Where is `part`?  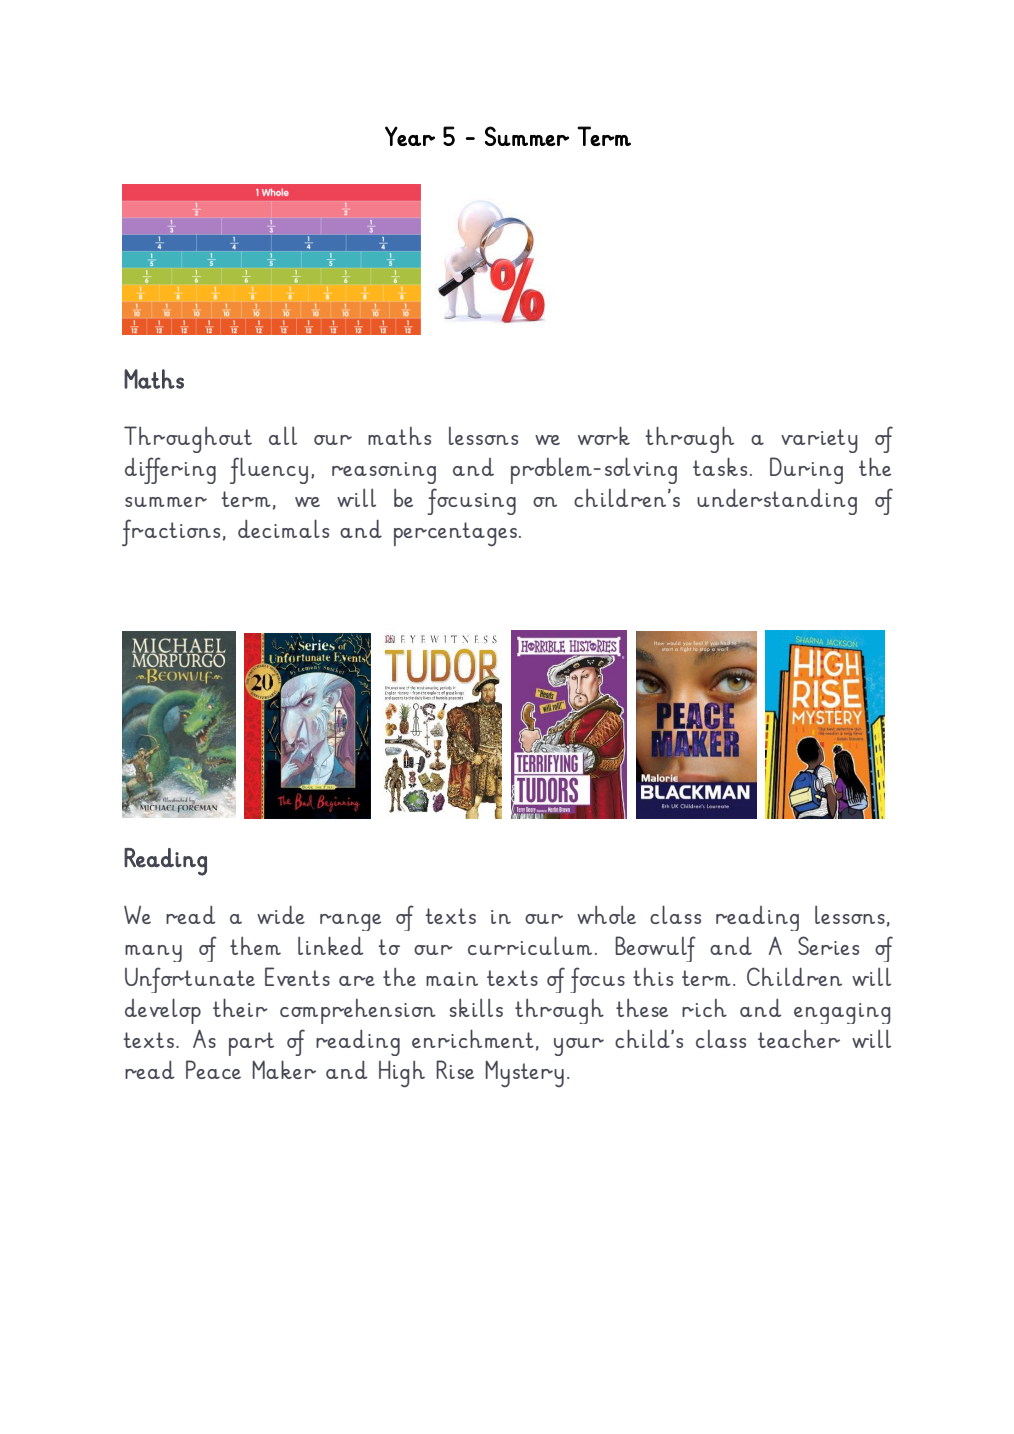
part is located at coordinates (251, 1044).
